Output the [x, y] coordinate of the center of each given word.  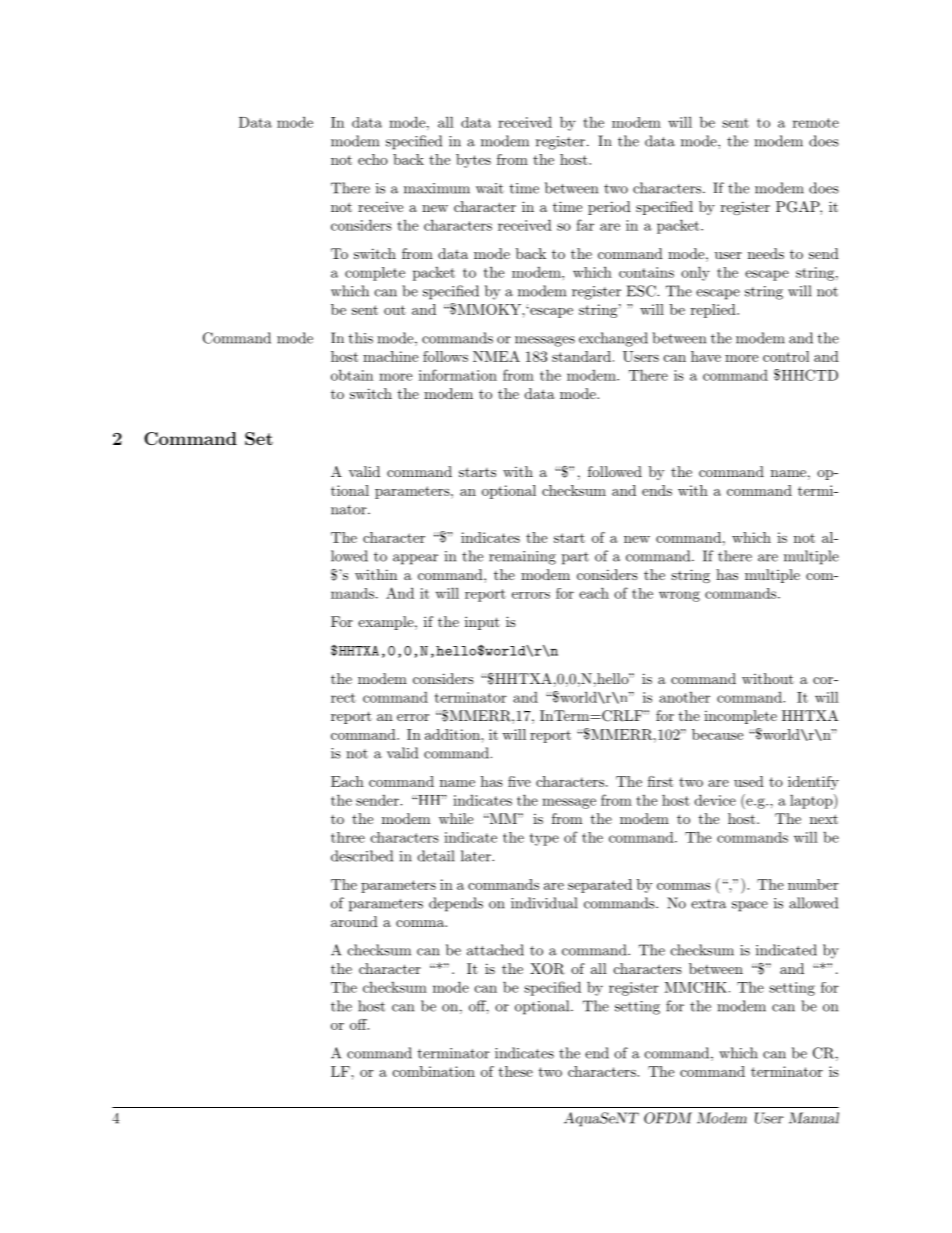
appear [415, 559]
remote [816, 123]
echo [373, 159]
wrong [679, 596]
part [575, 558]
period [609, 208]
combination [434, 1071]
